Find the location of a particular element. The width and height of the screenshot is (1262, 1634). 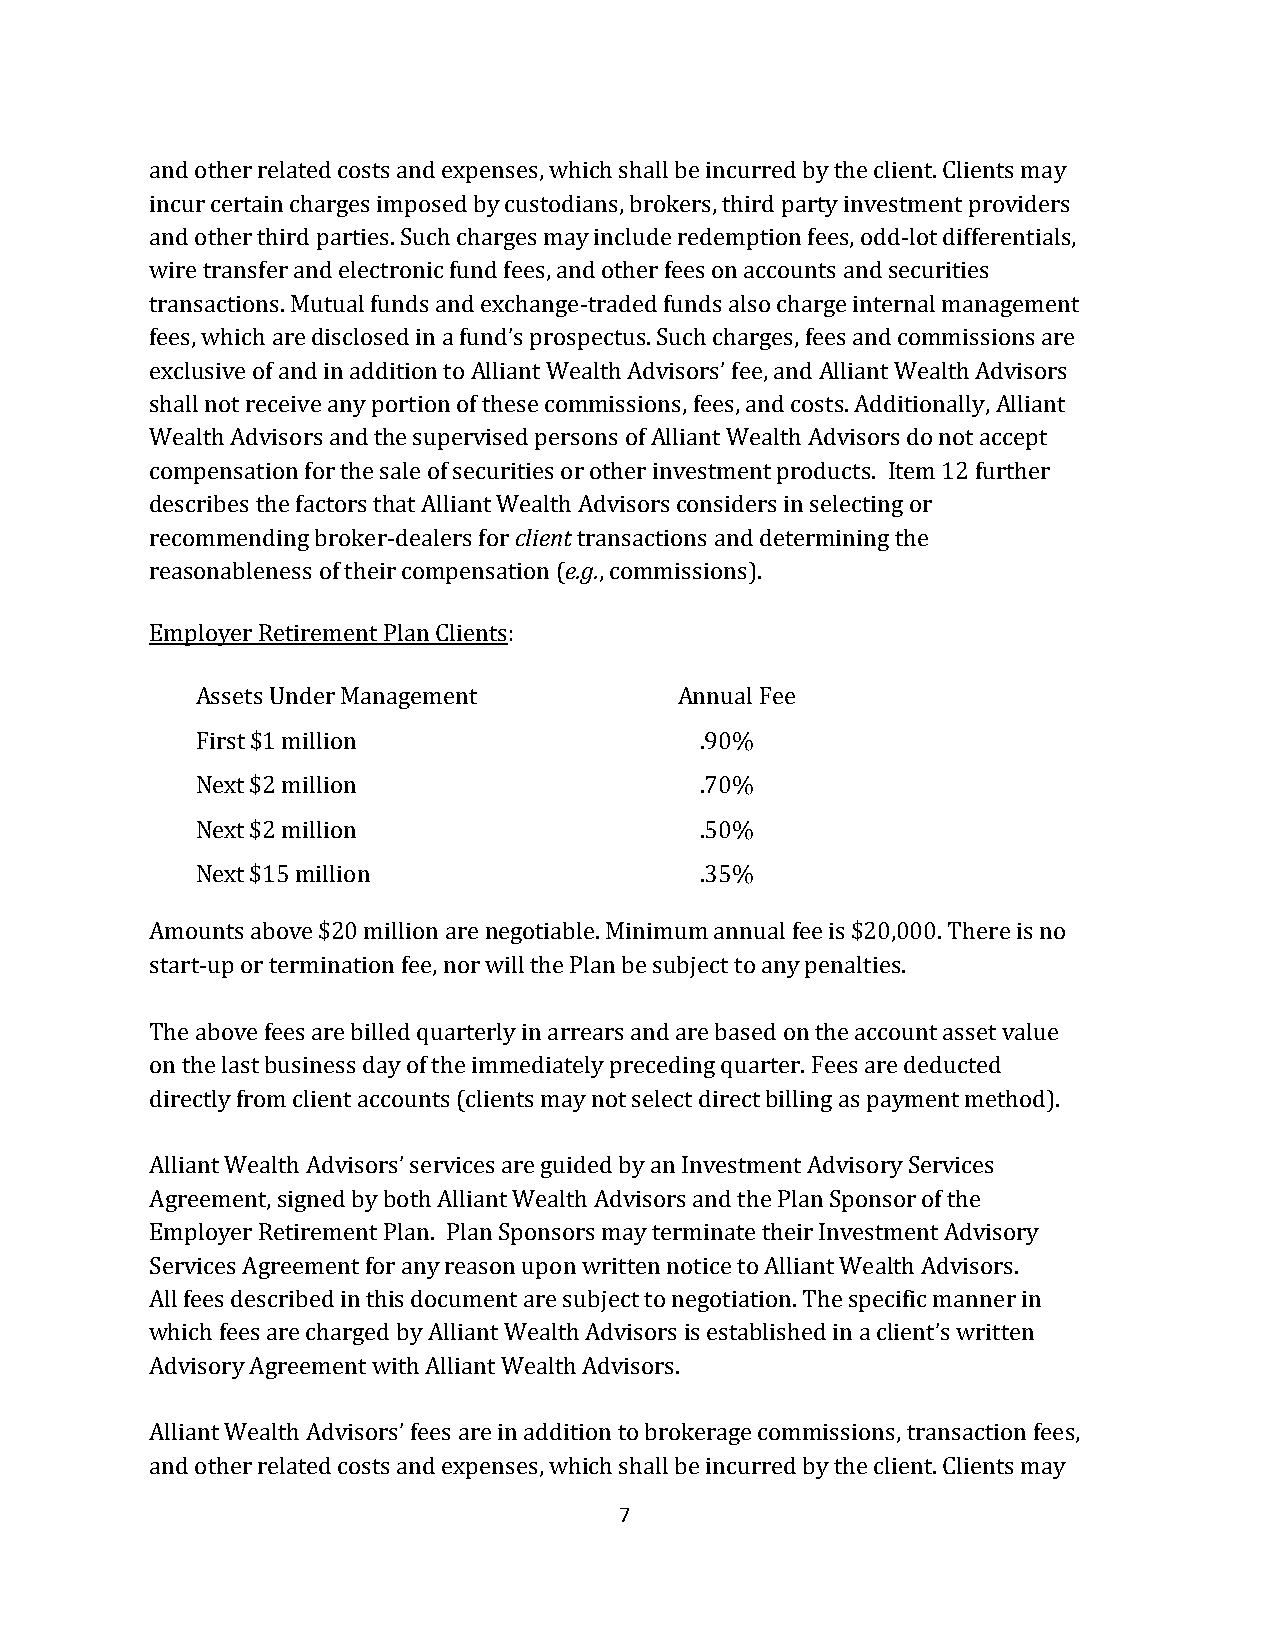

include is located at coordinates (632, 236).
